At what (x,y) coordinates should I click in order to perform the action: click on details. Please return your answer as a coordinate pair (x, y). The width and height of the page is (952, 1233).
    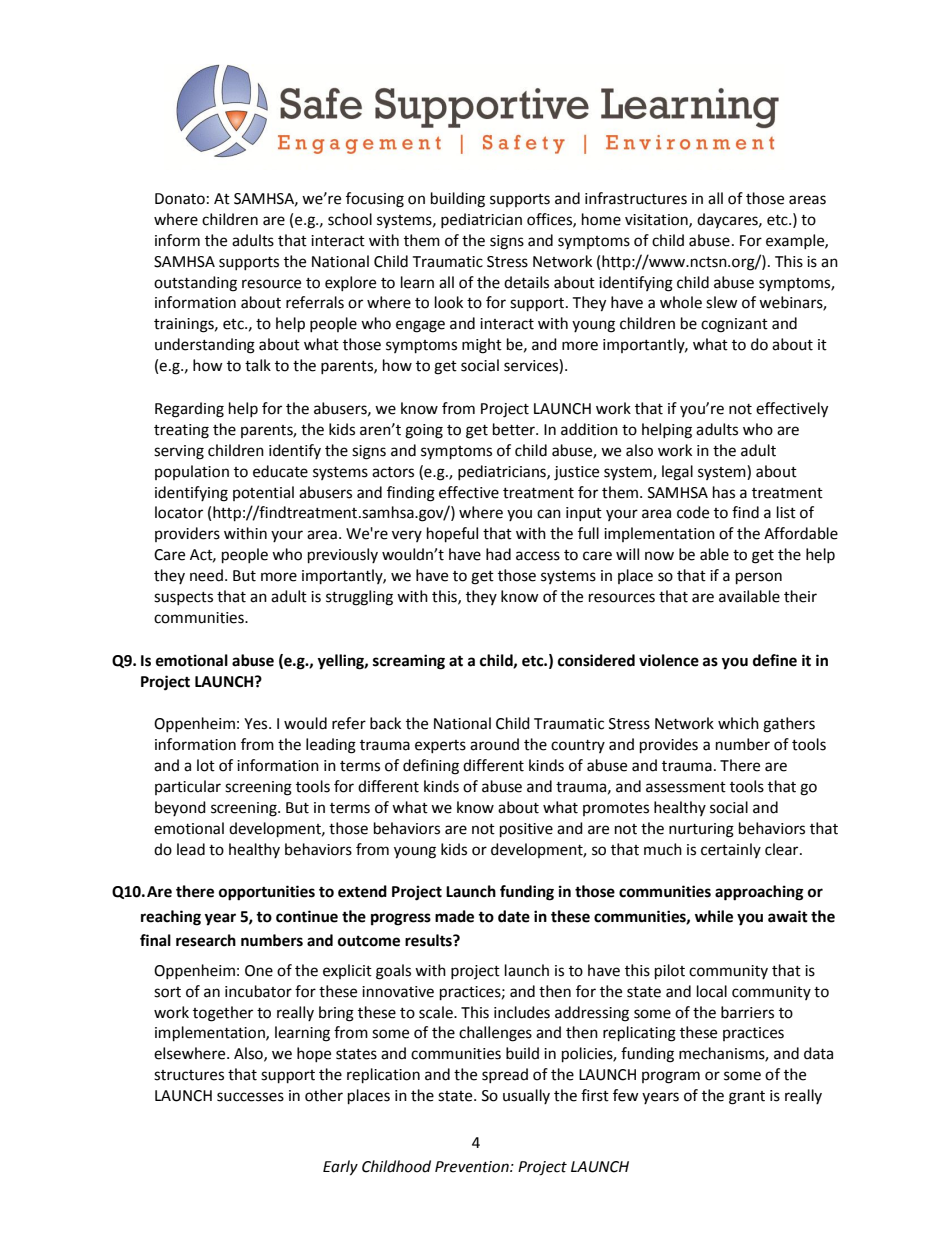
    Looking at the image, I should click on (526, 282).
